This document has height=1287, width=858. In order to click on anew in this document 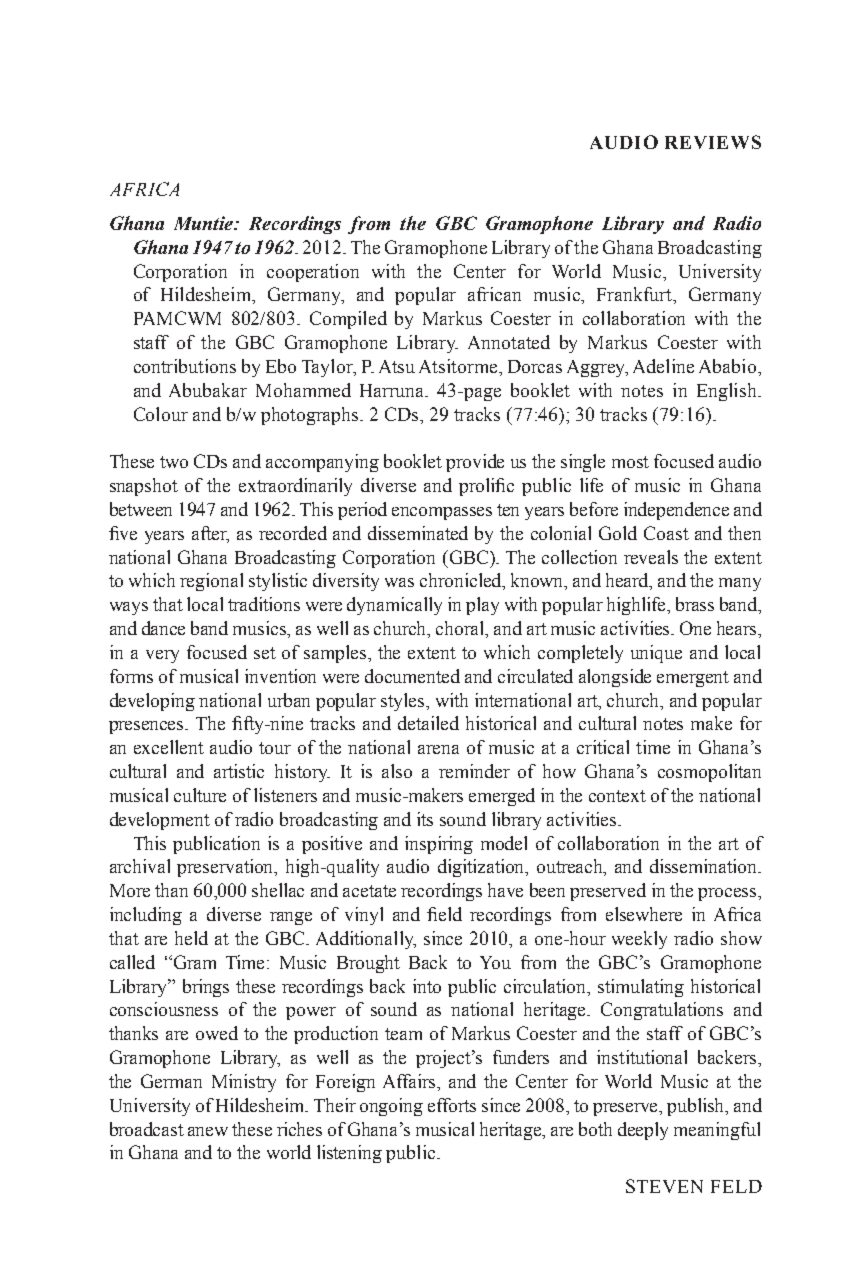, I will do `click(208, 1131)`.
